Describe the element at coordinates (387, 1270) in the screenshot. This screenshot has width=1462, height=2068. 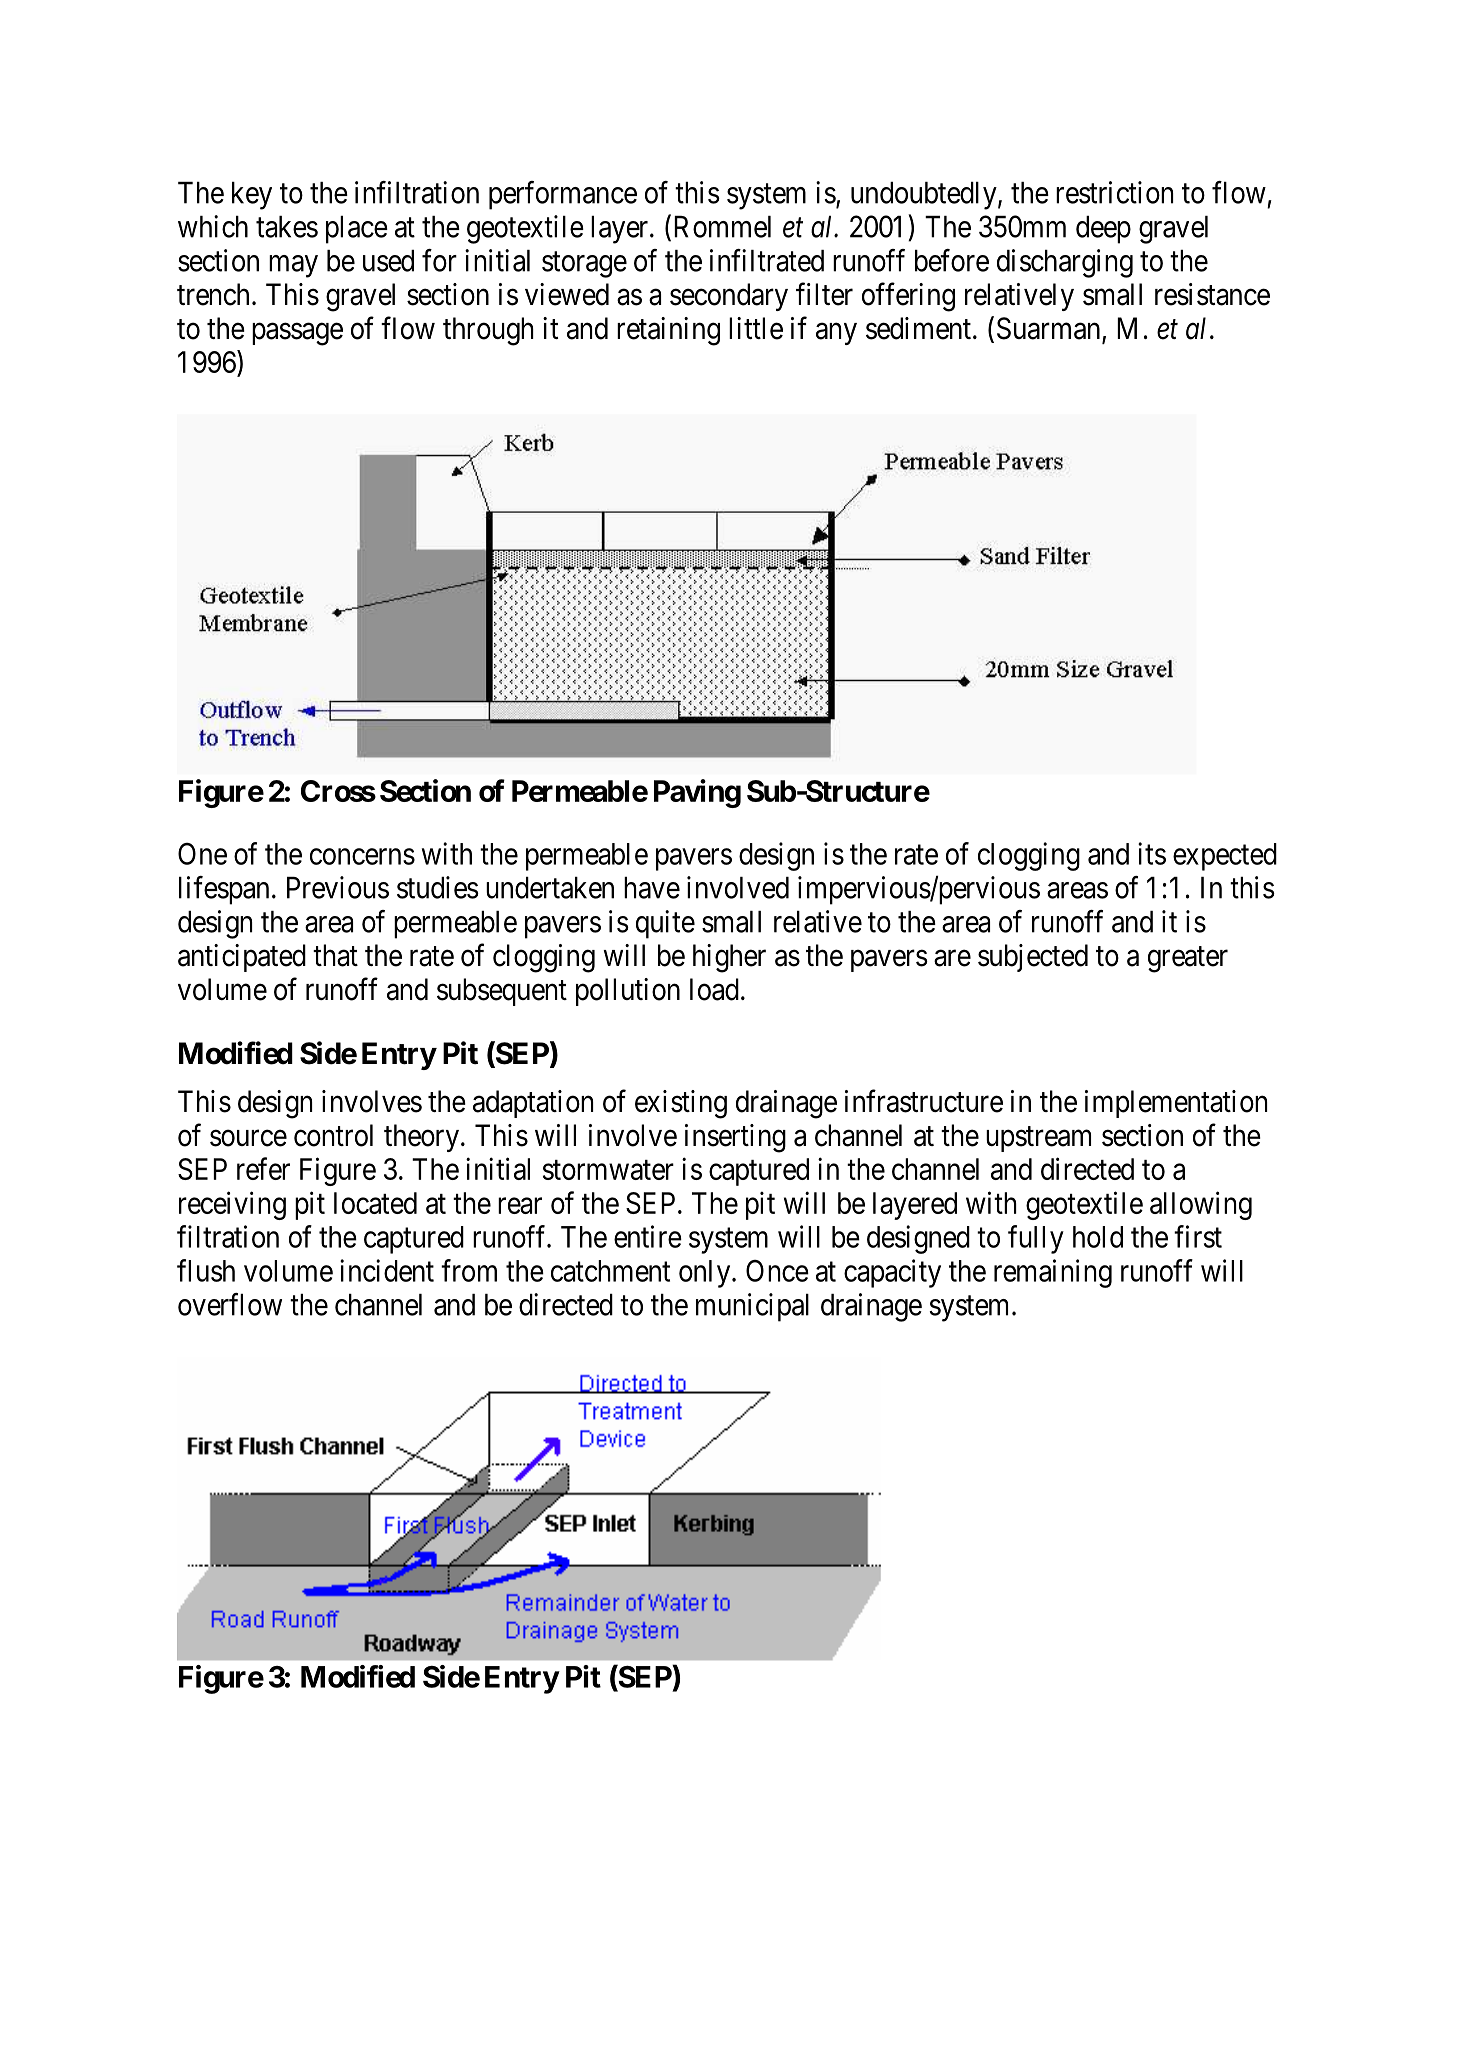
I see `incident` at that location.
